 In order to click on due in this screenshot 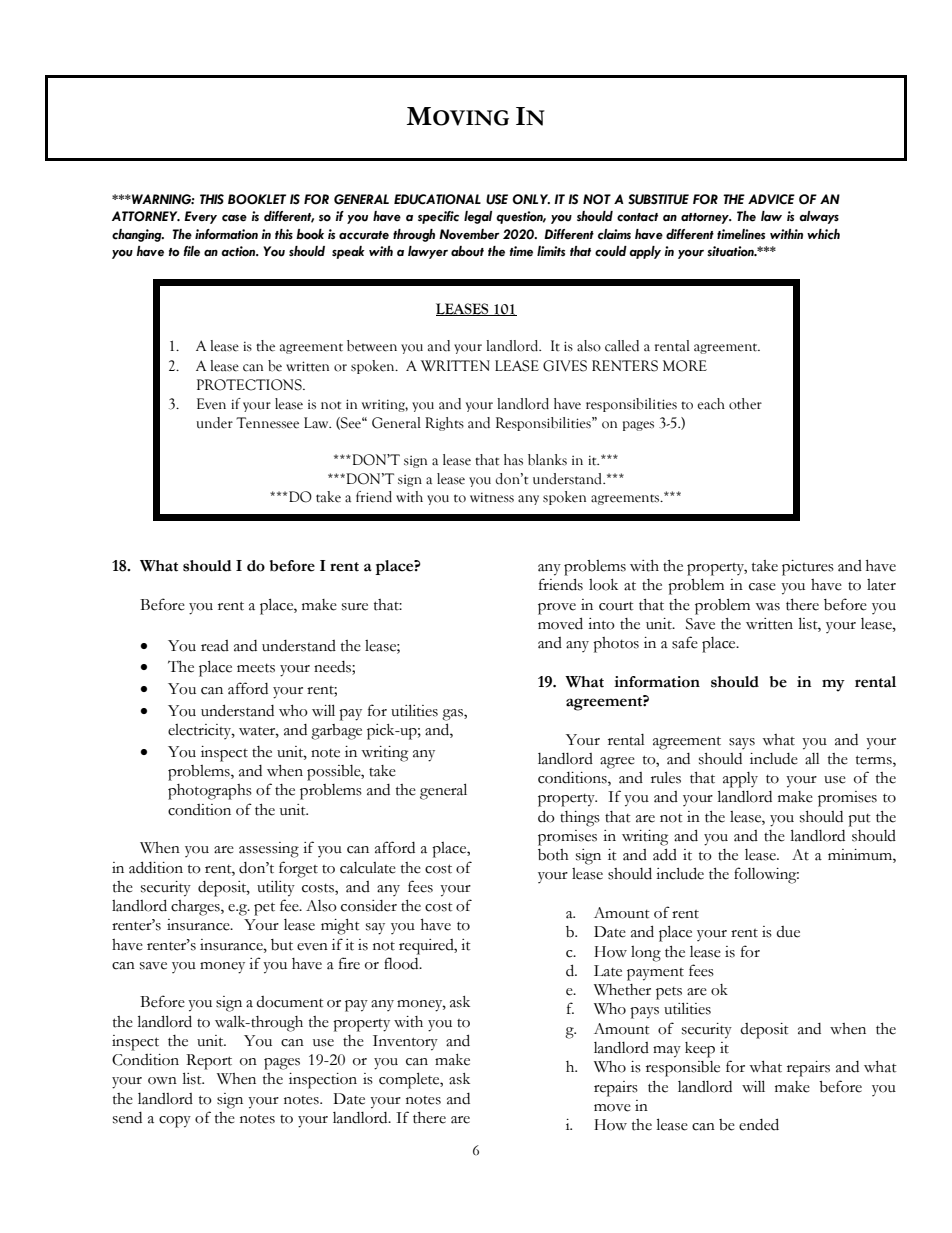, I will do `click(788, 932)`.
